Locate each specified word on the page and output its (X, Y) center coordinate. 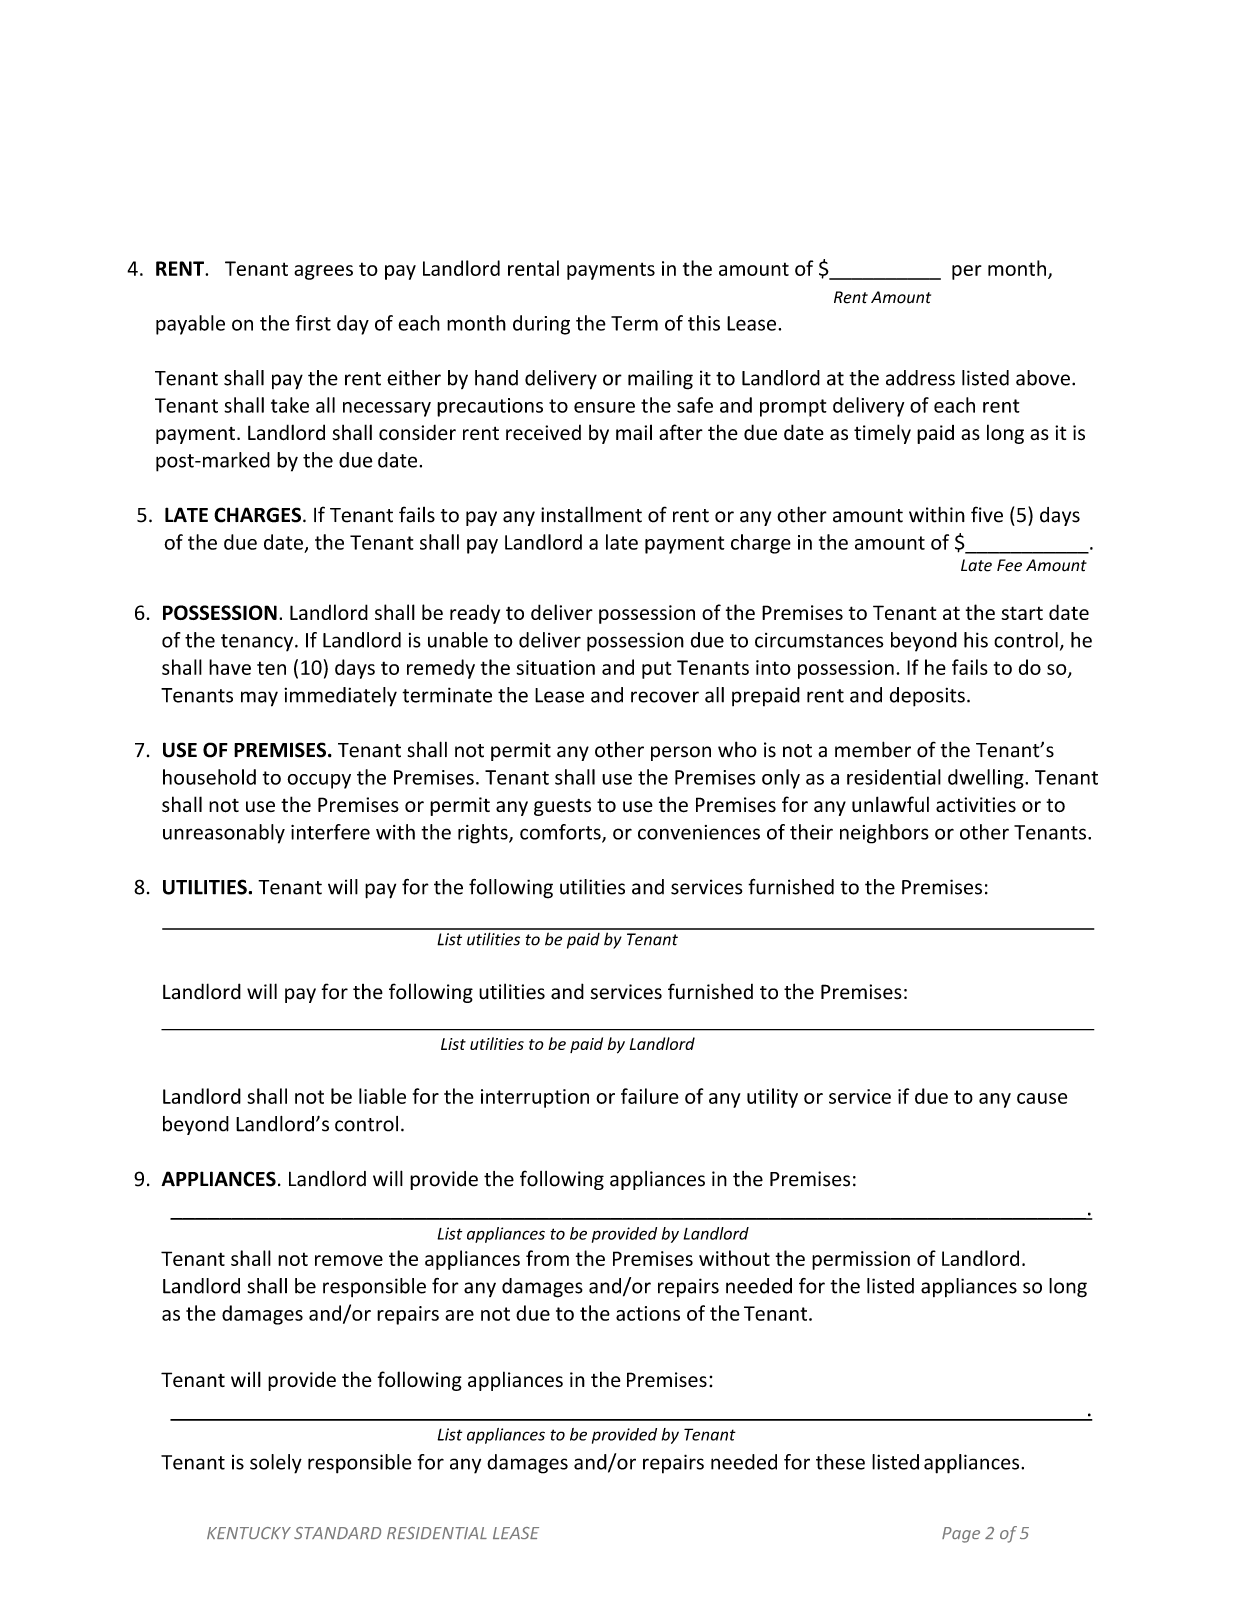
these (840, 1462)
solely (276, 1464)
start (1022, 613)
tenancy (258, 643)
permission (861, 1260)
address (920, 378)
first (313, 323)
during (541, 325)
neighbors (884, 834)
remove (349, 1260)
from (547, 1258)
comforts (561, 833)
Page (961, 1535)
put (656, 670)
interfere (330, 832)
